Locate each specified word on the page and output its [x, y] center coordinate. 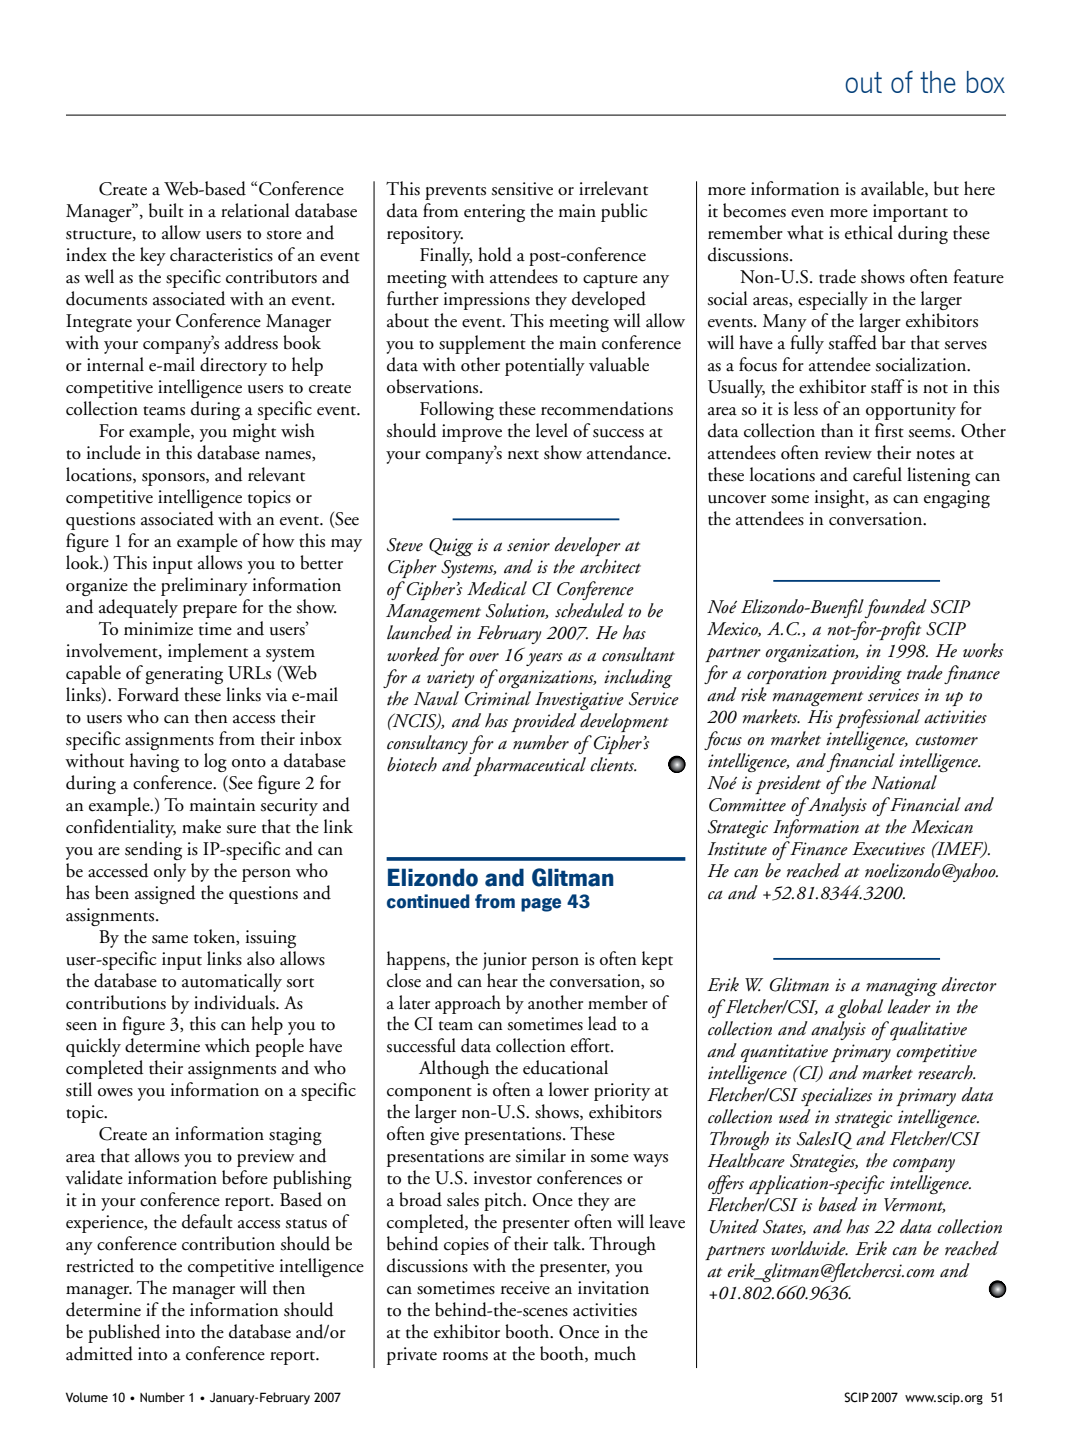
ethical [869, 232]
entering [494, 213]
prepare [210, 611]
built [166, 210]
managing [901, 987]
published [124, 1333]
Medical [497, 588]
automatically [232, 982]
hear [502, 980]
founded [896, 608]
